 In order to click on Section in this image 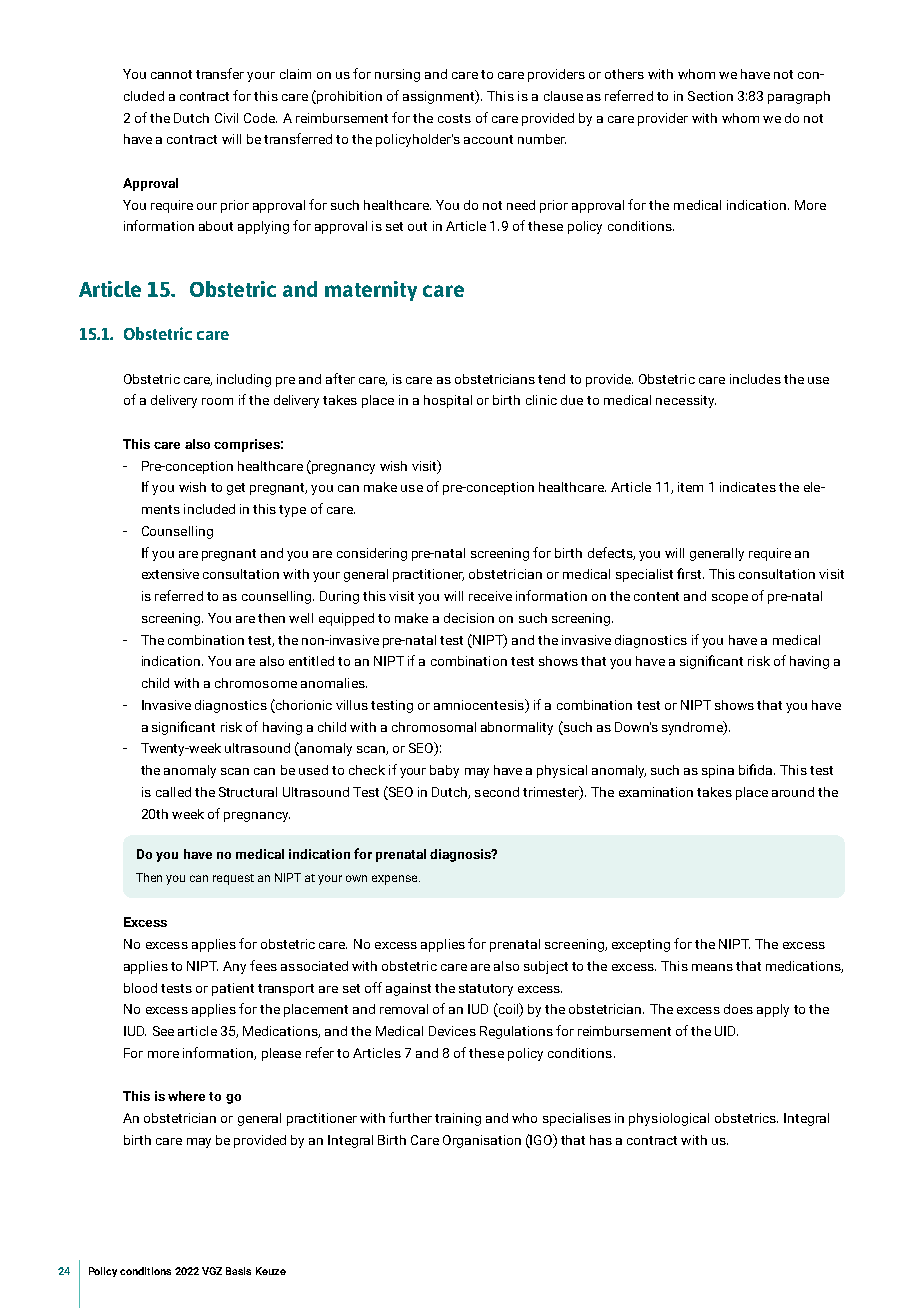, I will do `click(710, 96)`.
